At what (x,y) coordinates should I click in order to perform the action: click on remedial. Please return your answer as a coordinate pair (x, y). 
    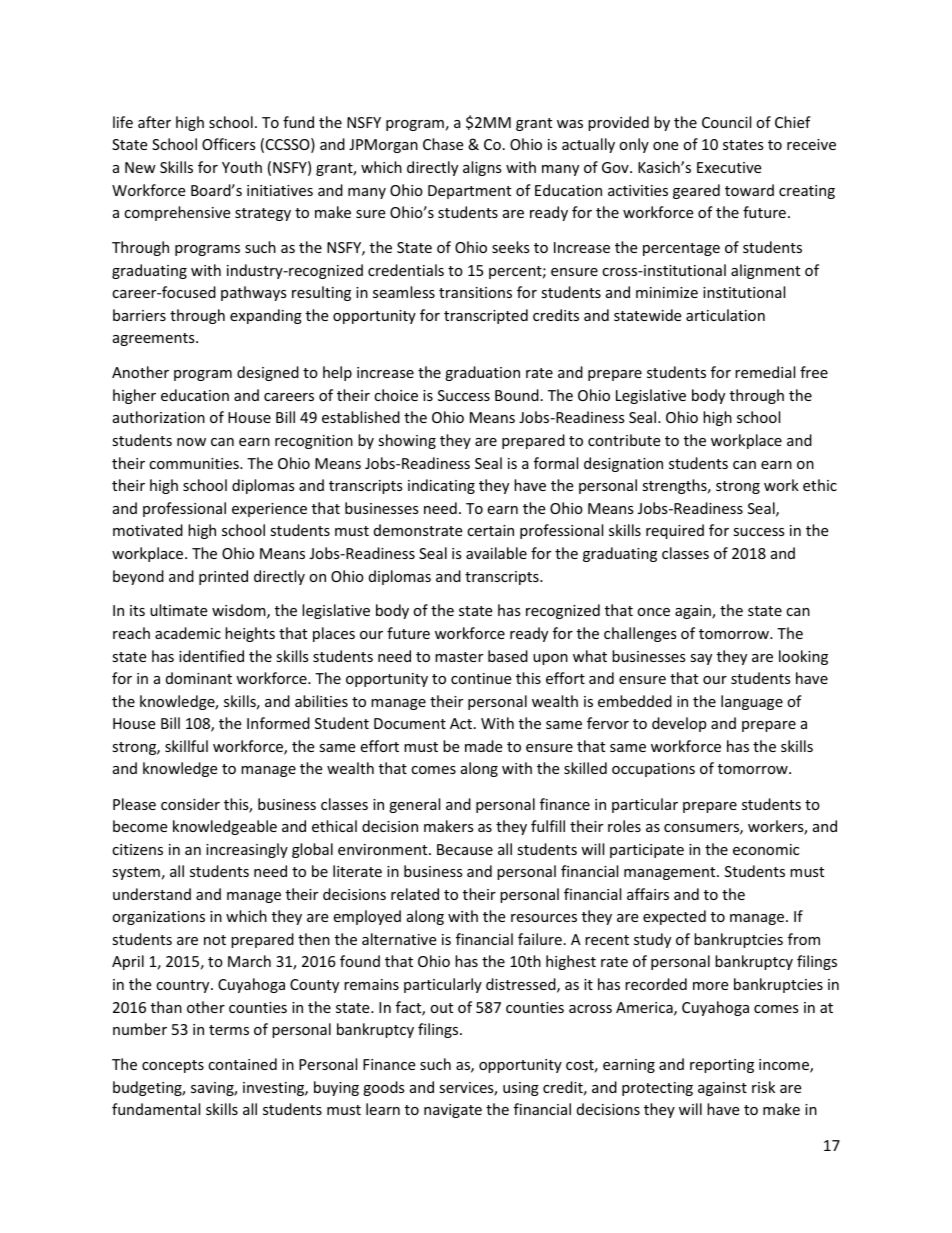
    Looking at the image, I should click on (765, 372).
